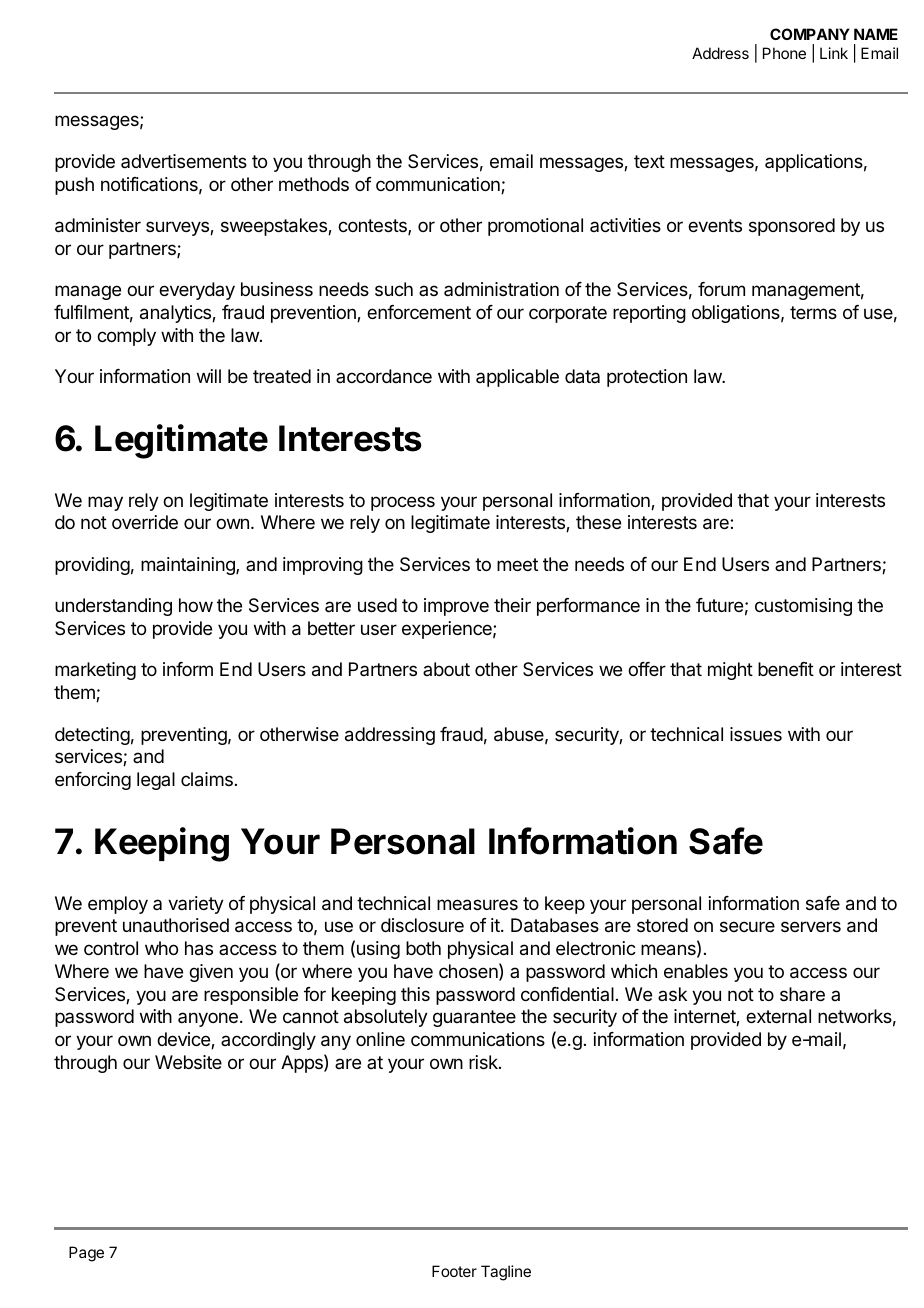 This screenshot has height=1308, width=924. What do you see at coordinates (649, 161) in the screenshot?
I see `text` at bounding box center [649, 161].
